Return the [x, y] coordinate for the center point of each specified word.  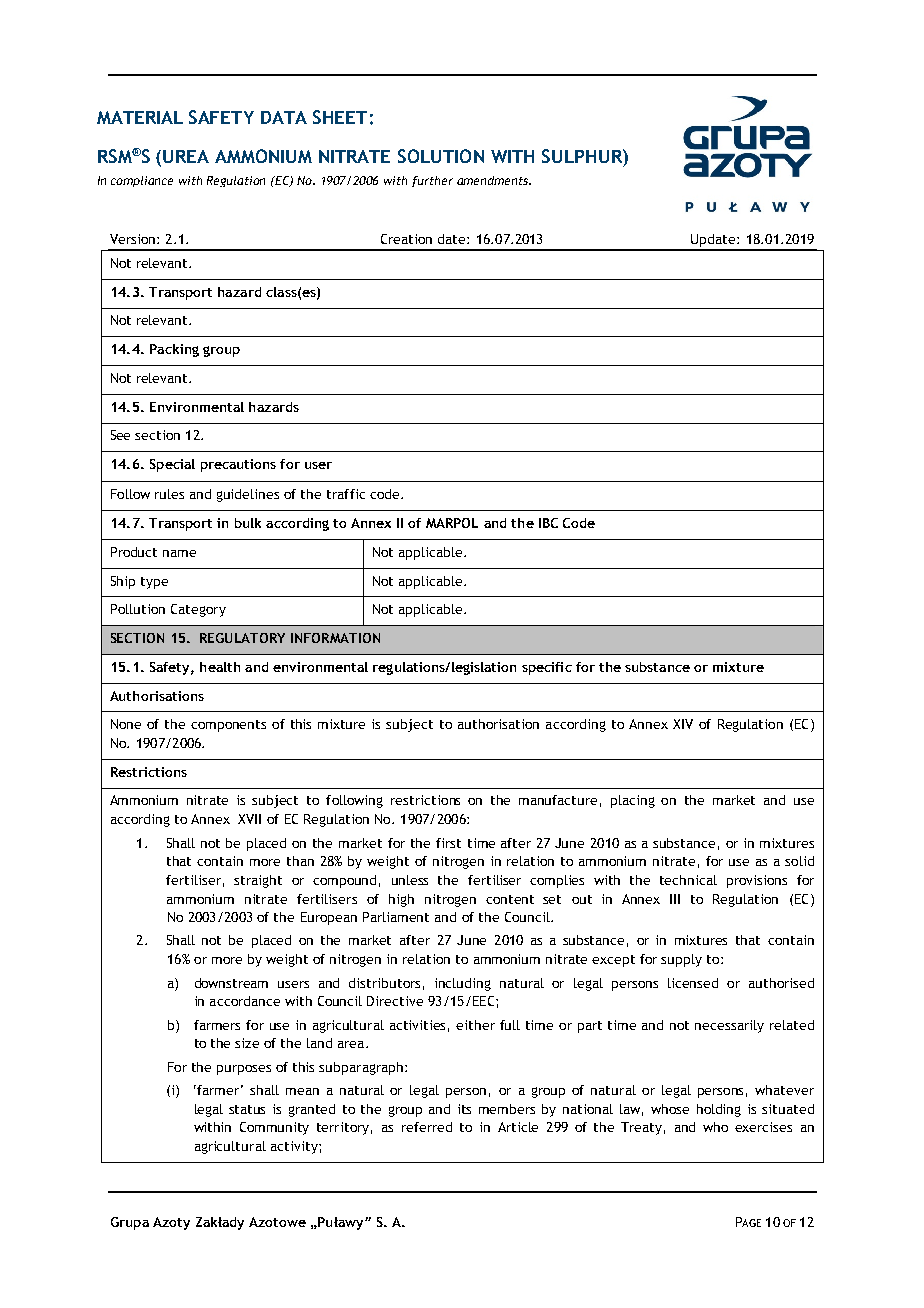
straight [258, 881]
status [247, 1109]
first [448, 843]
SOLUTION [441, 156]
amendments [494, 180]
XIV [683, 724]
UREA [186, 156]
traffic [346, 494]
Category [198, 610]
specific [547, 668]
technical [688, 880]
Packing [174, 350]
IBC [548, 523]
